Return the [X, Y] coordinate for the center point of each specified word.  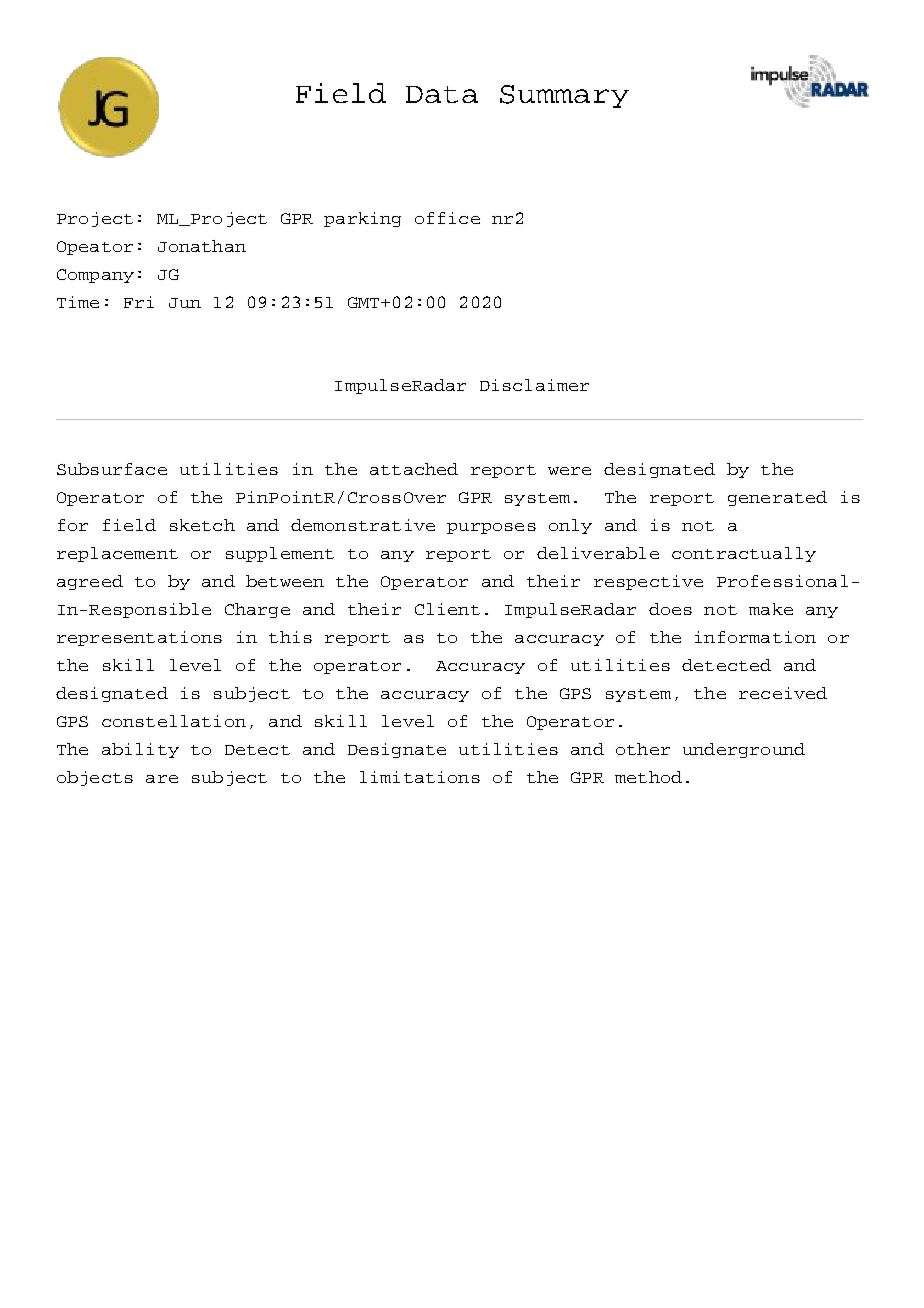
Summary [564, 96]
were [569, 471]
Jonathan [202, 246]
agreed [90, 582]
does [670, 609]
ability [140, 750]
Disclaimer [534, 385]
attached [414, 469]
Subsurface [112, 469]
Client [447, 609]
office [447, 218]
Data [442, 94]
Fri [139, 302]
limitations [420, 777]
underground [744, 750]
